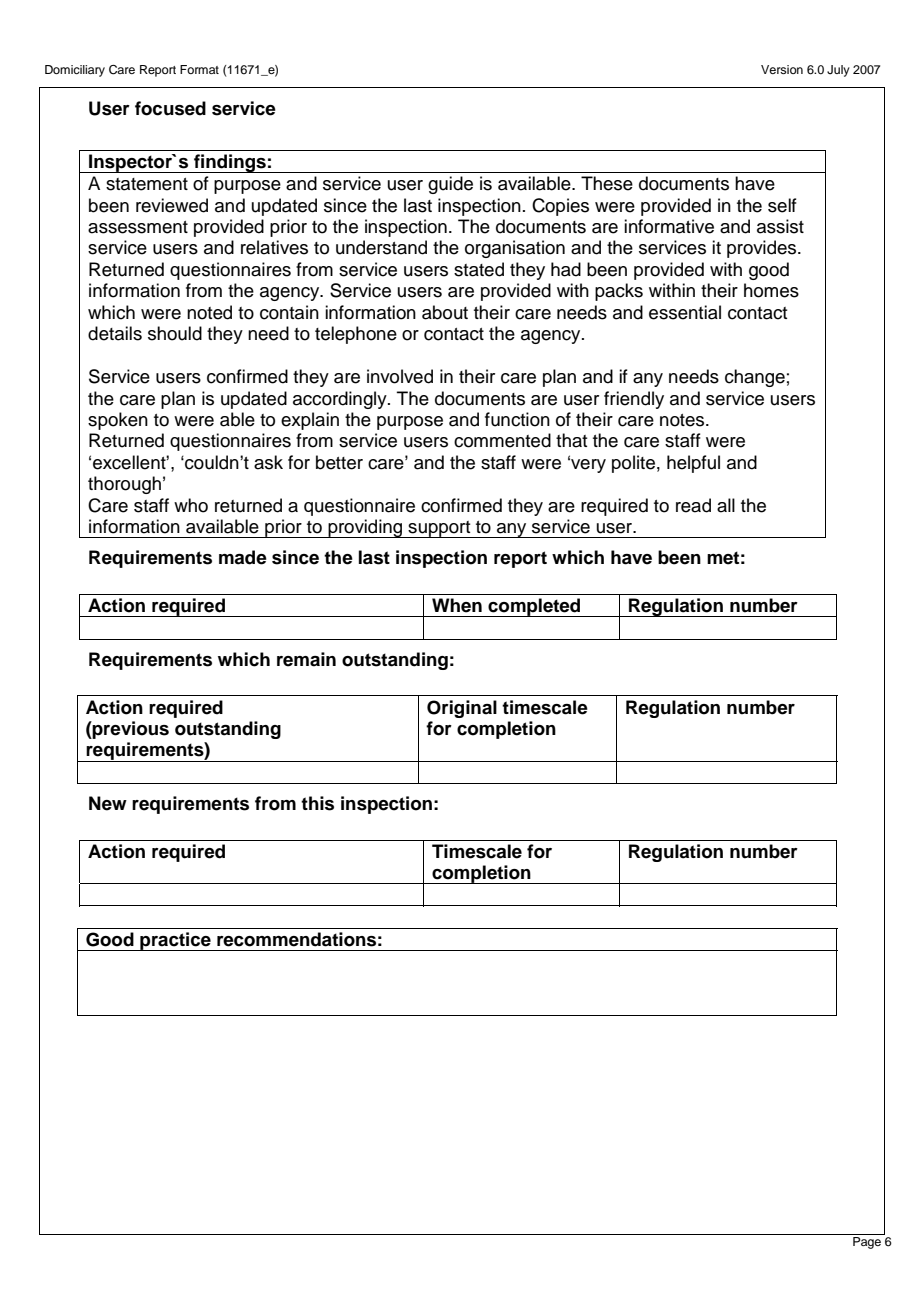 The image size is (924, 1308). Describe the element at coordinates (726, 505) in the document. I see `all` at that location.
